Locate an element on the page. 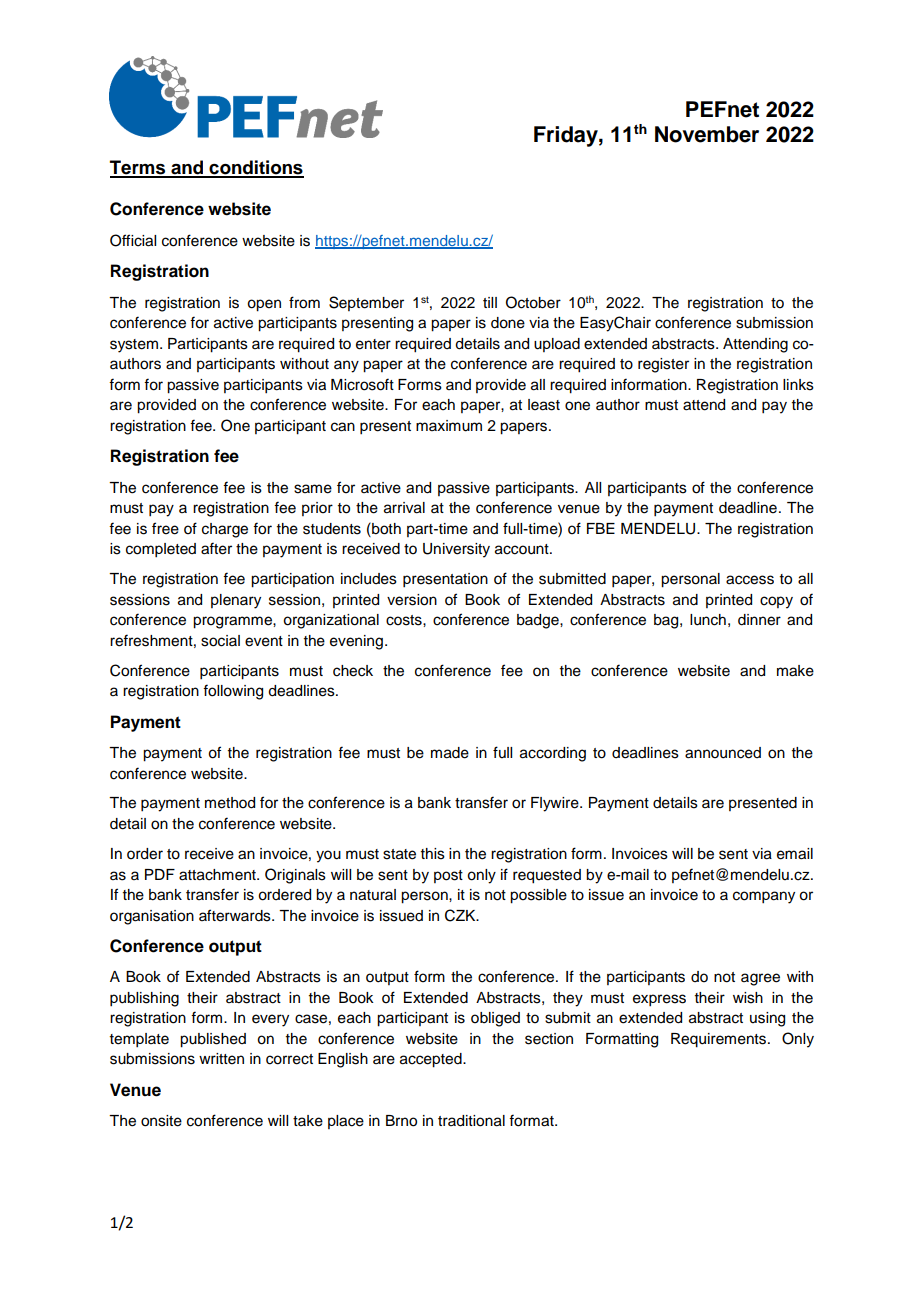  attachment is located at coordinates (218, 875).
